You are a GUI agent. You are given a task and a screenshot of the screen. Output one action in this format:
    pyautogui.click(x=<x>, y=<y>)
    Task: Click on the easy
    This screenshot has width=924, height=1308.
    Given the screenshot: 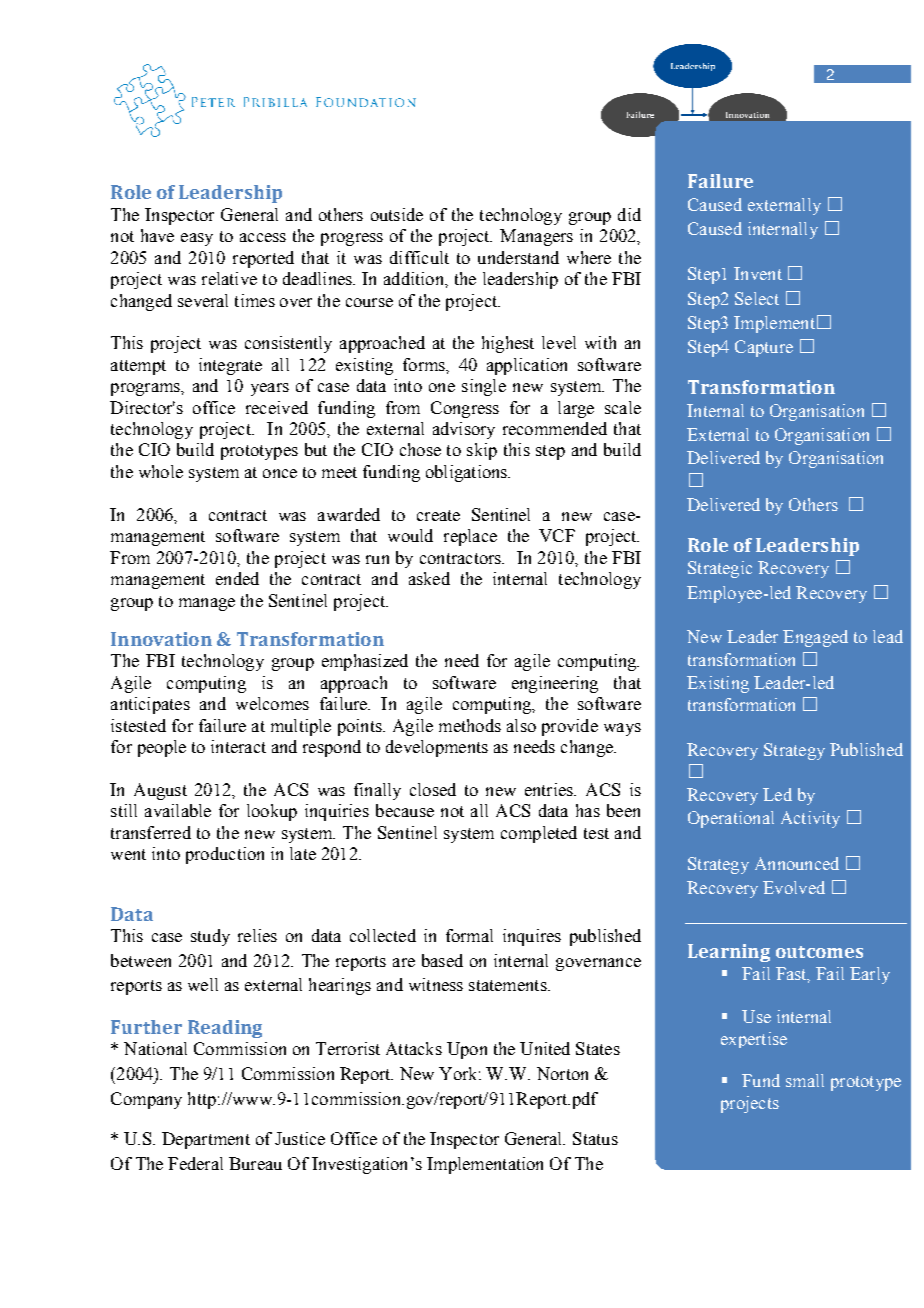 What is the action you would take?
    pyautogui.click(x=197, y=239)
